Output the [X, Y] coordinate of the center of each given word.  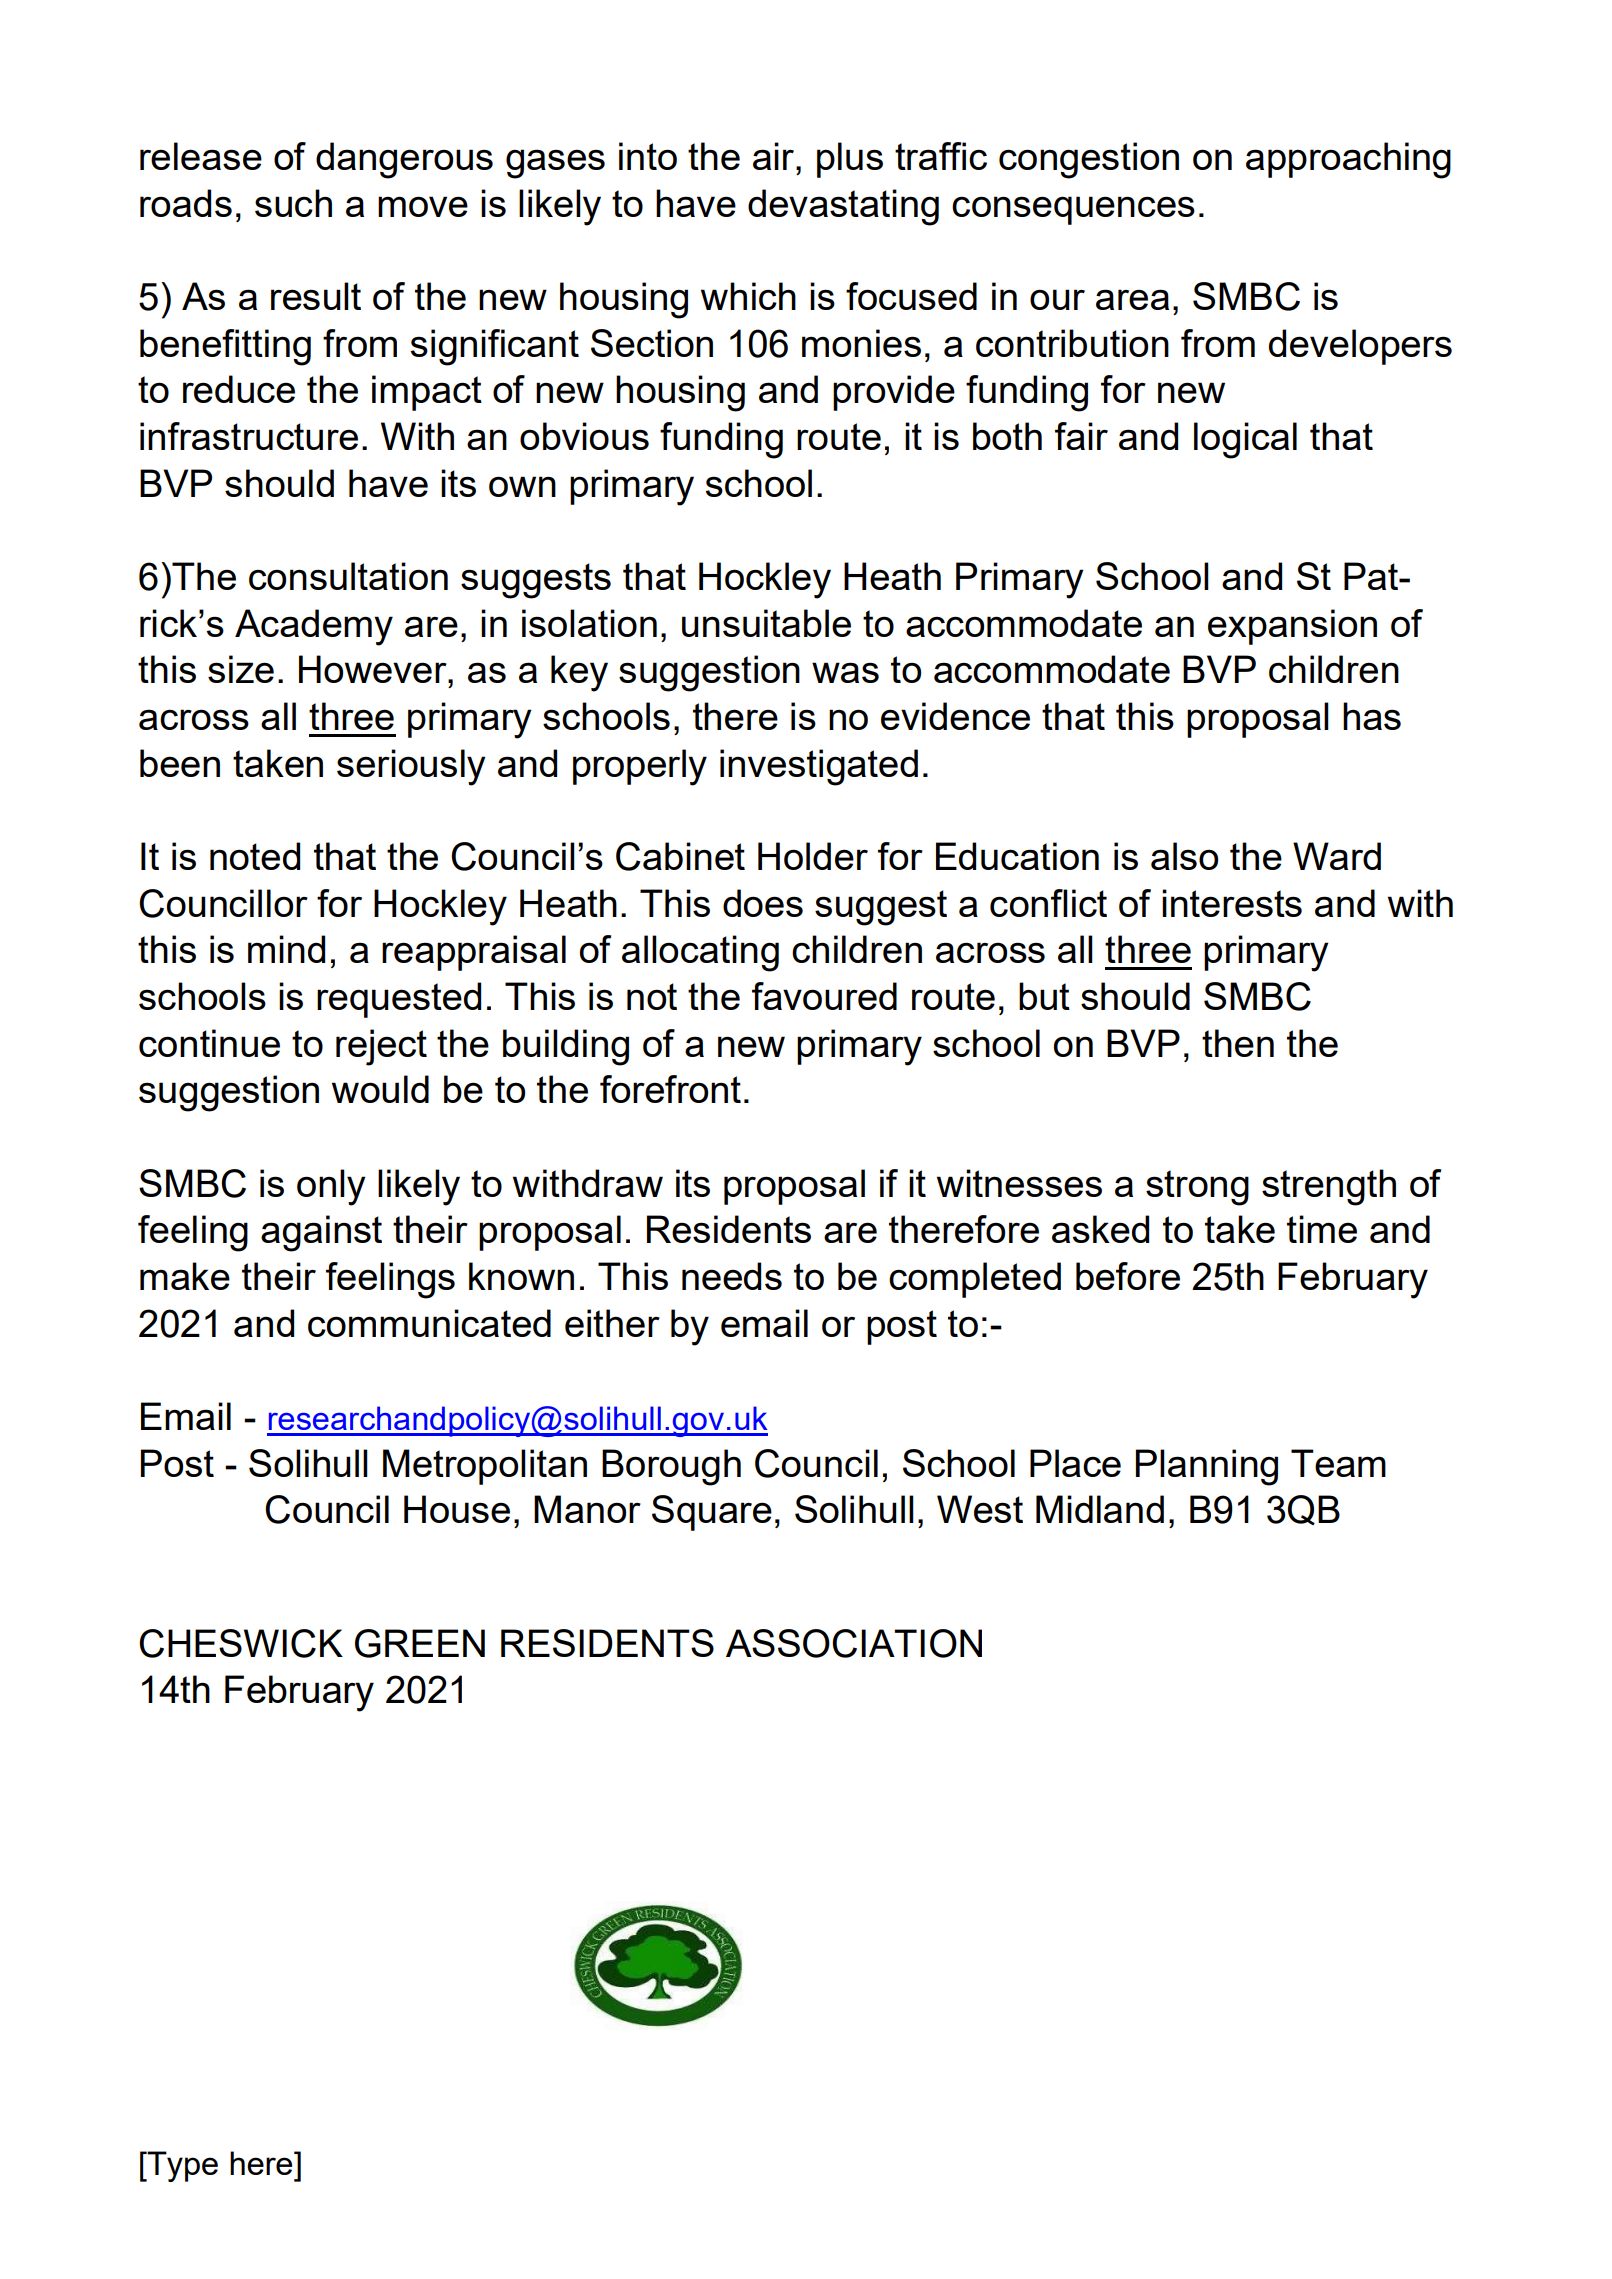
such [293, 203]
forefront [670, 1089]
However [374, 669]
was [845, 672]
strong [1197, 1188]
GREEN [420, 1643]
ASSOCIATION [854, 1643]
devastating [843, 207]
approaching [1348, 160]
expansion [1292, 627]
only [331, 1187]
